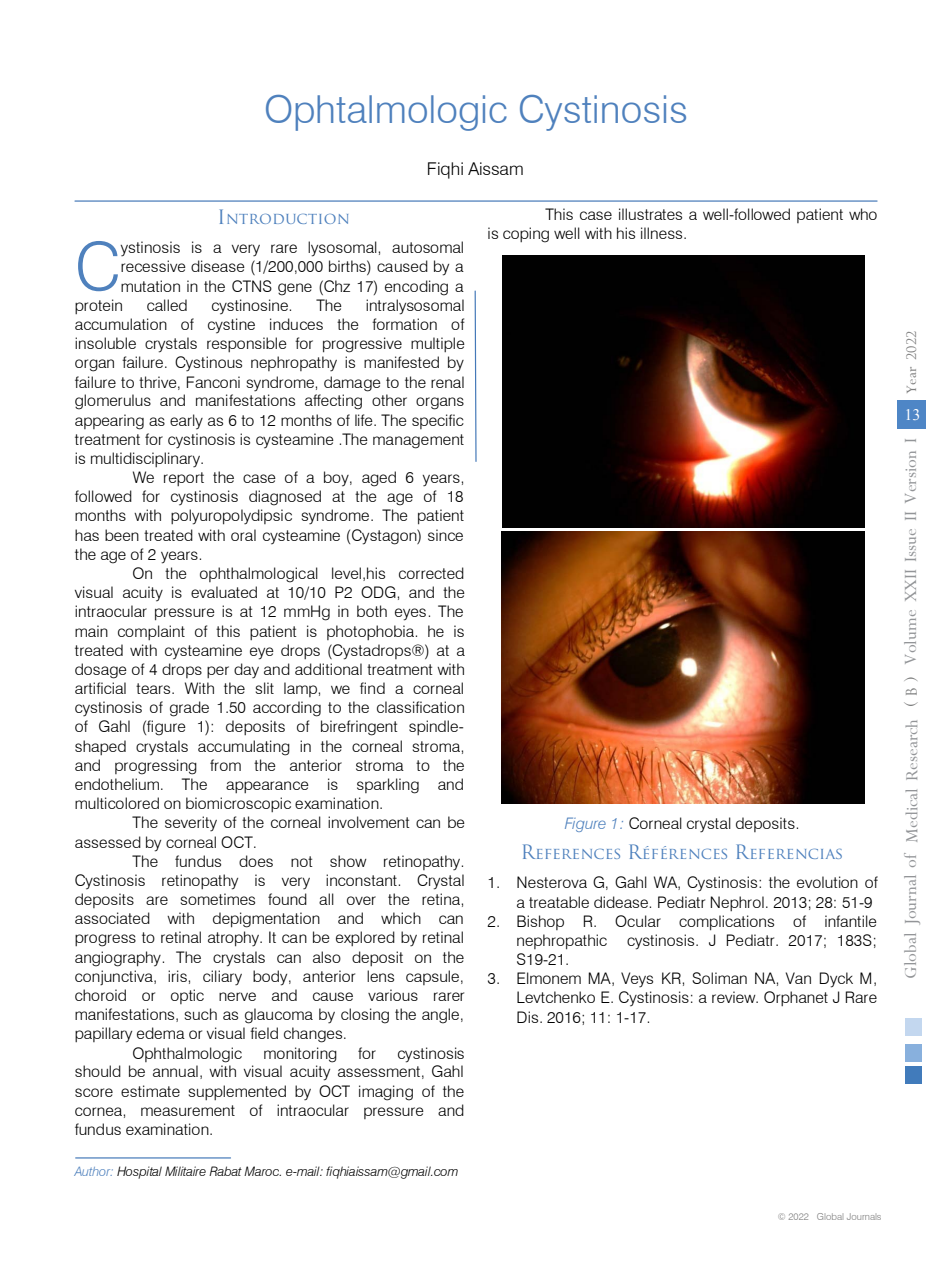  What do you see at coordinates (188, 1110) in the image?
I see `measurement` at bounding box center [188, 1110].
